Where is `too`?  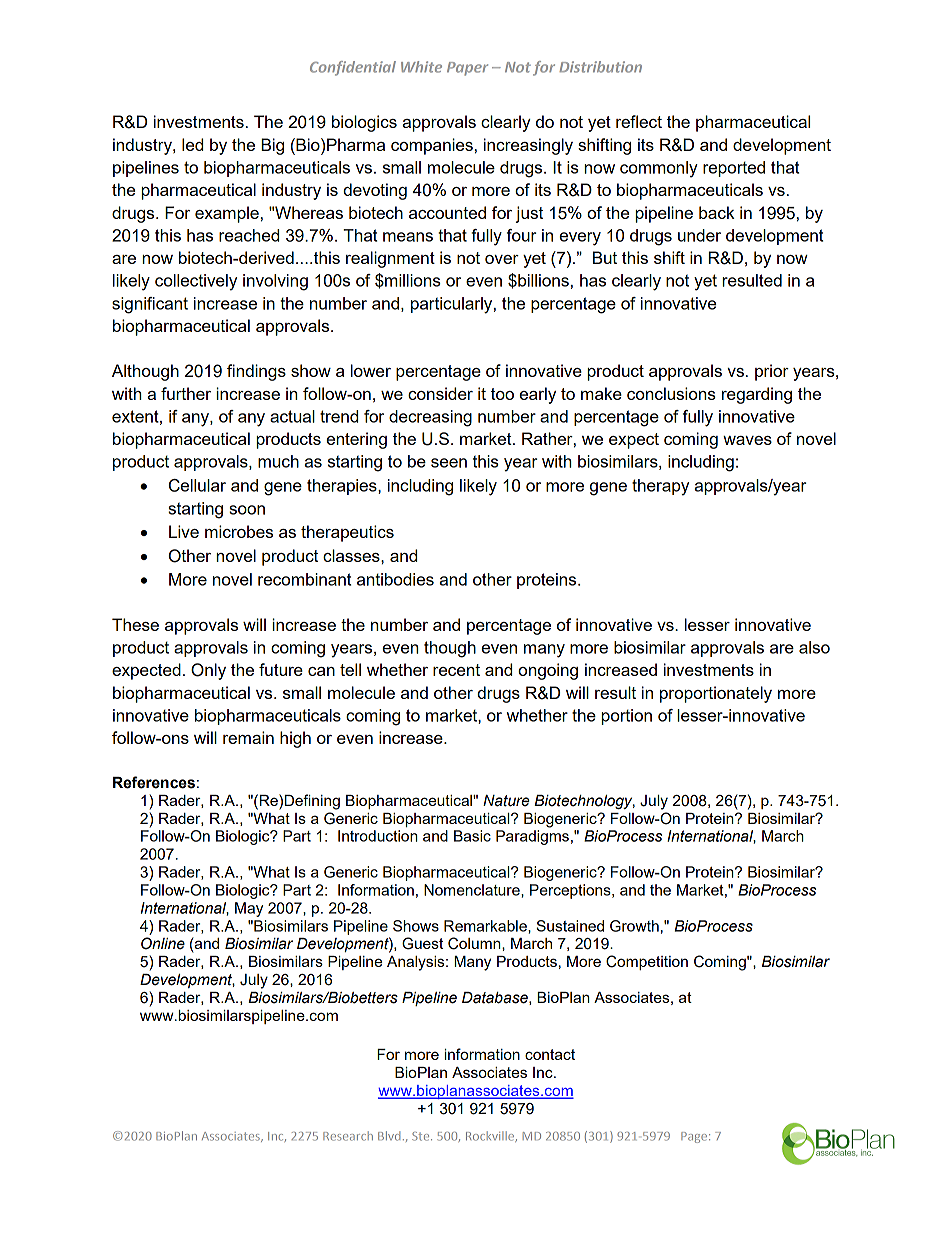
too is located at coordinates (502, 394).
